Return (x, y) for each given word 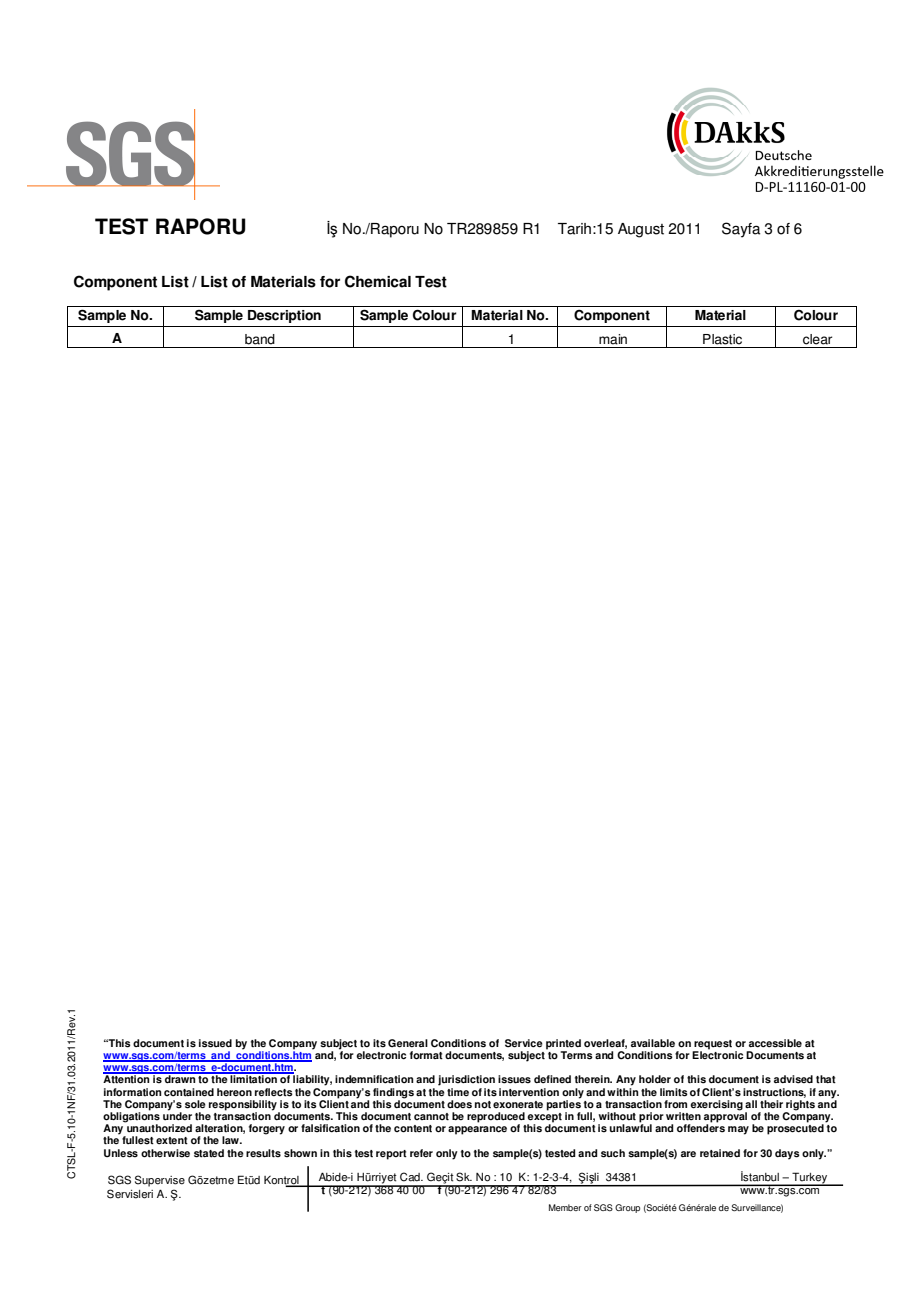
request (712, 1046)
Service (524, 1043)
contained (189, 1092)
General (408, 1043)
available (653, 1043)
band (260, 339)
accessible (775, 1043)
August (641, 230)
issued (215, 1043)
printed (563, 1045)
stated (209, 1153)
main (613, 339)
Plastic (722, 339)
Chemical (378, 281)
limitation (254, 1078)
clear (817, 339)
